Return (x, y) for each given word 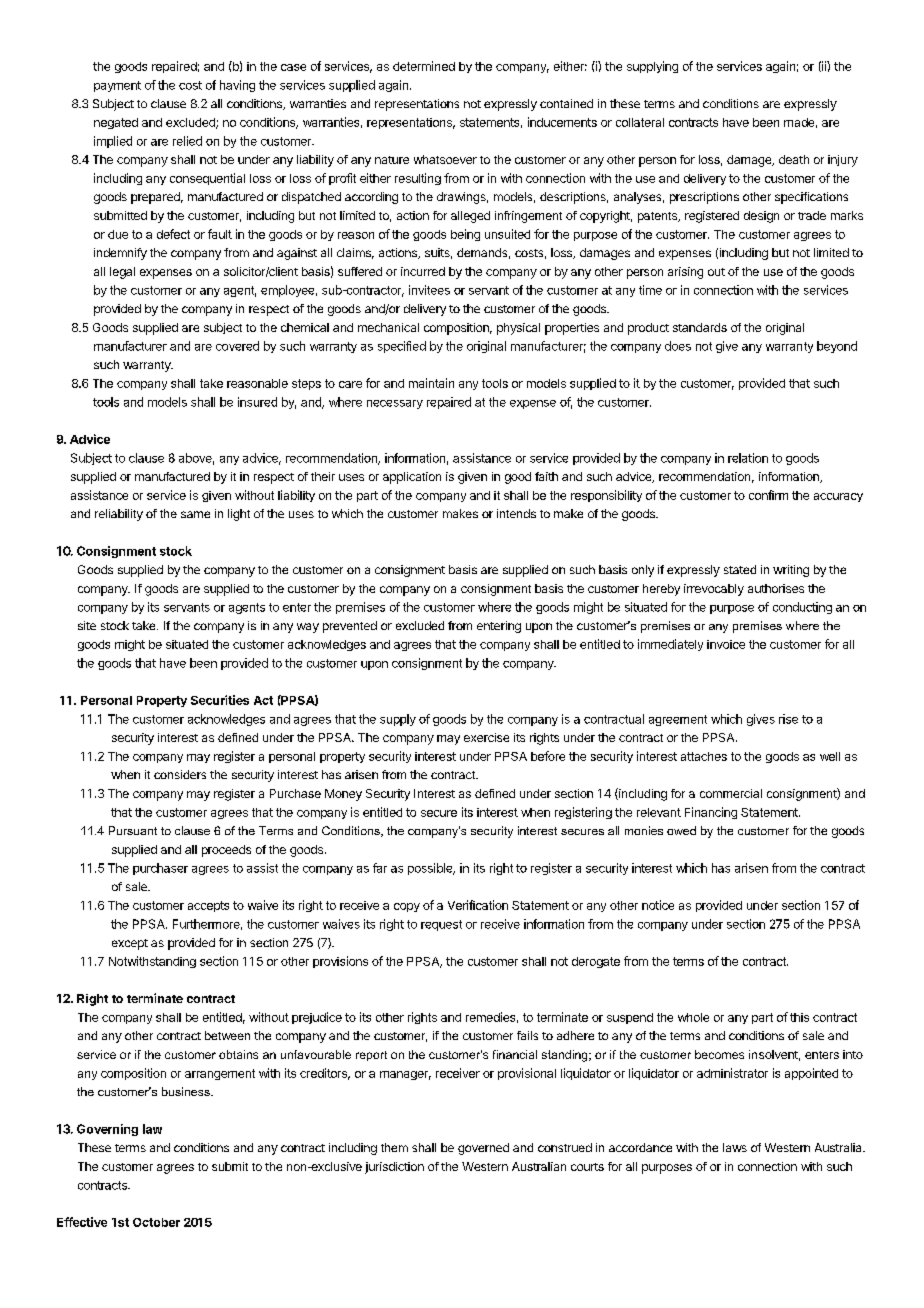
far (380, 868)
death (794, 159)
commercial (731, 793)
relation (748, 458)
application (412, 478)
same (195, 514)
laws (735, 1147)
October (156, 1222)
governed (483, 1149)
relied (187, 141)
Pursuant (133, 830)
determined (424, 66)
